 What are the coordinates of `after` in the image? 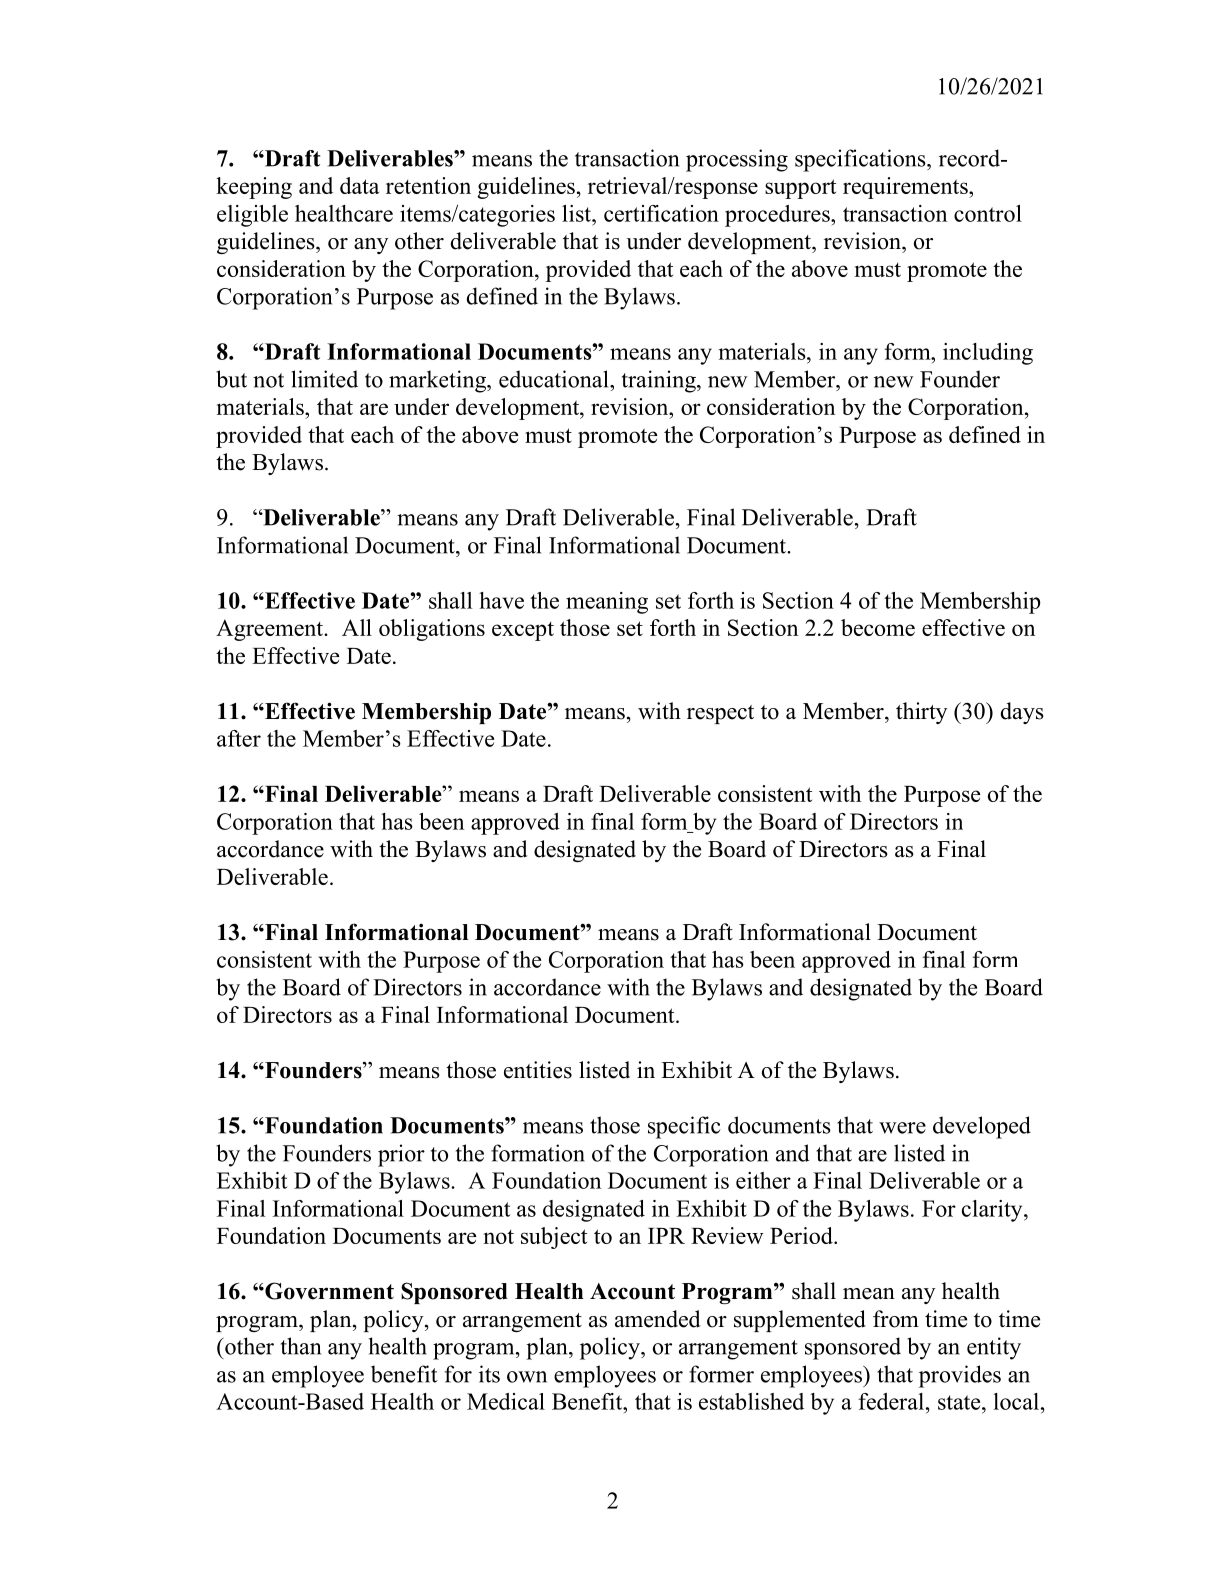 It's located at (239, 738).
